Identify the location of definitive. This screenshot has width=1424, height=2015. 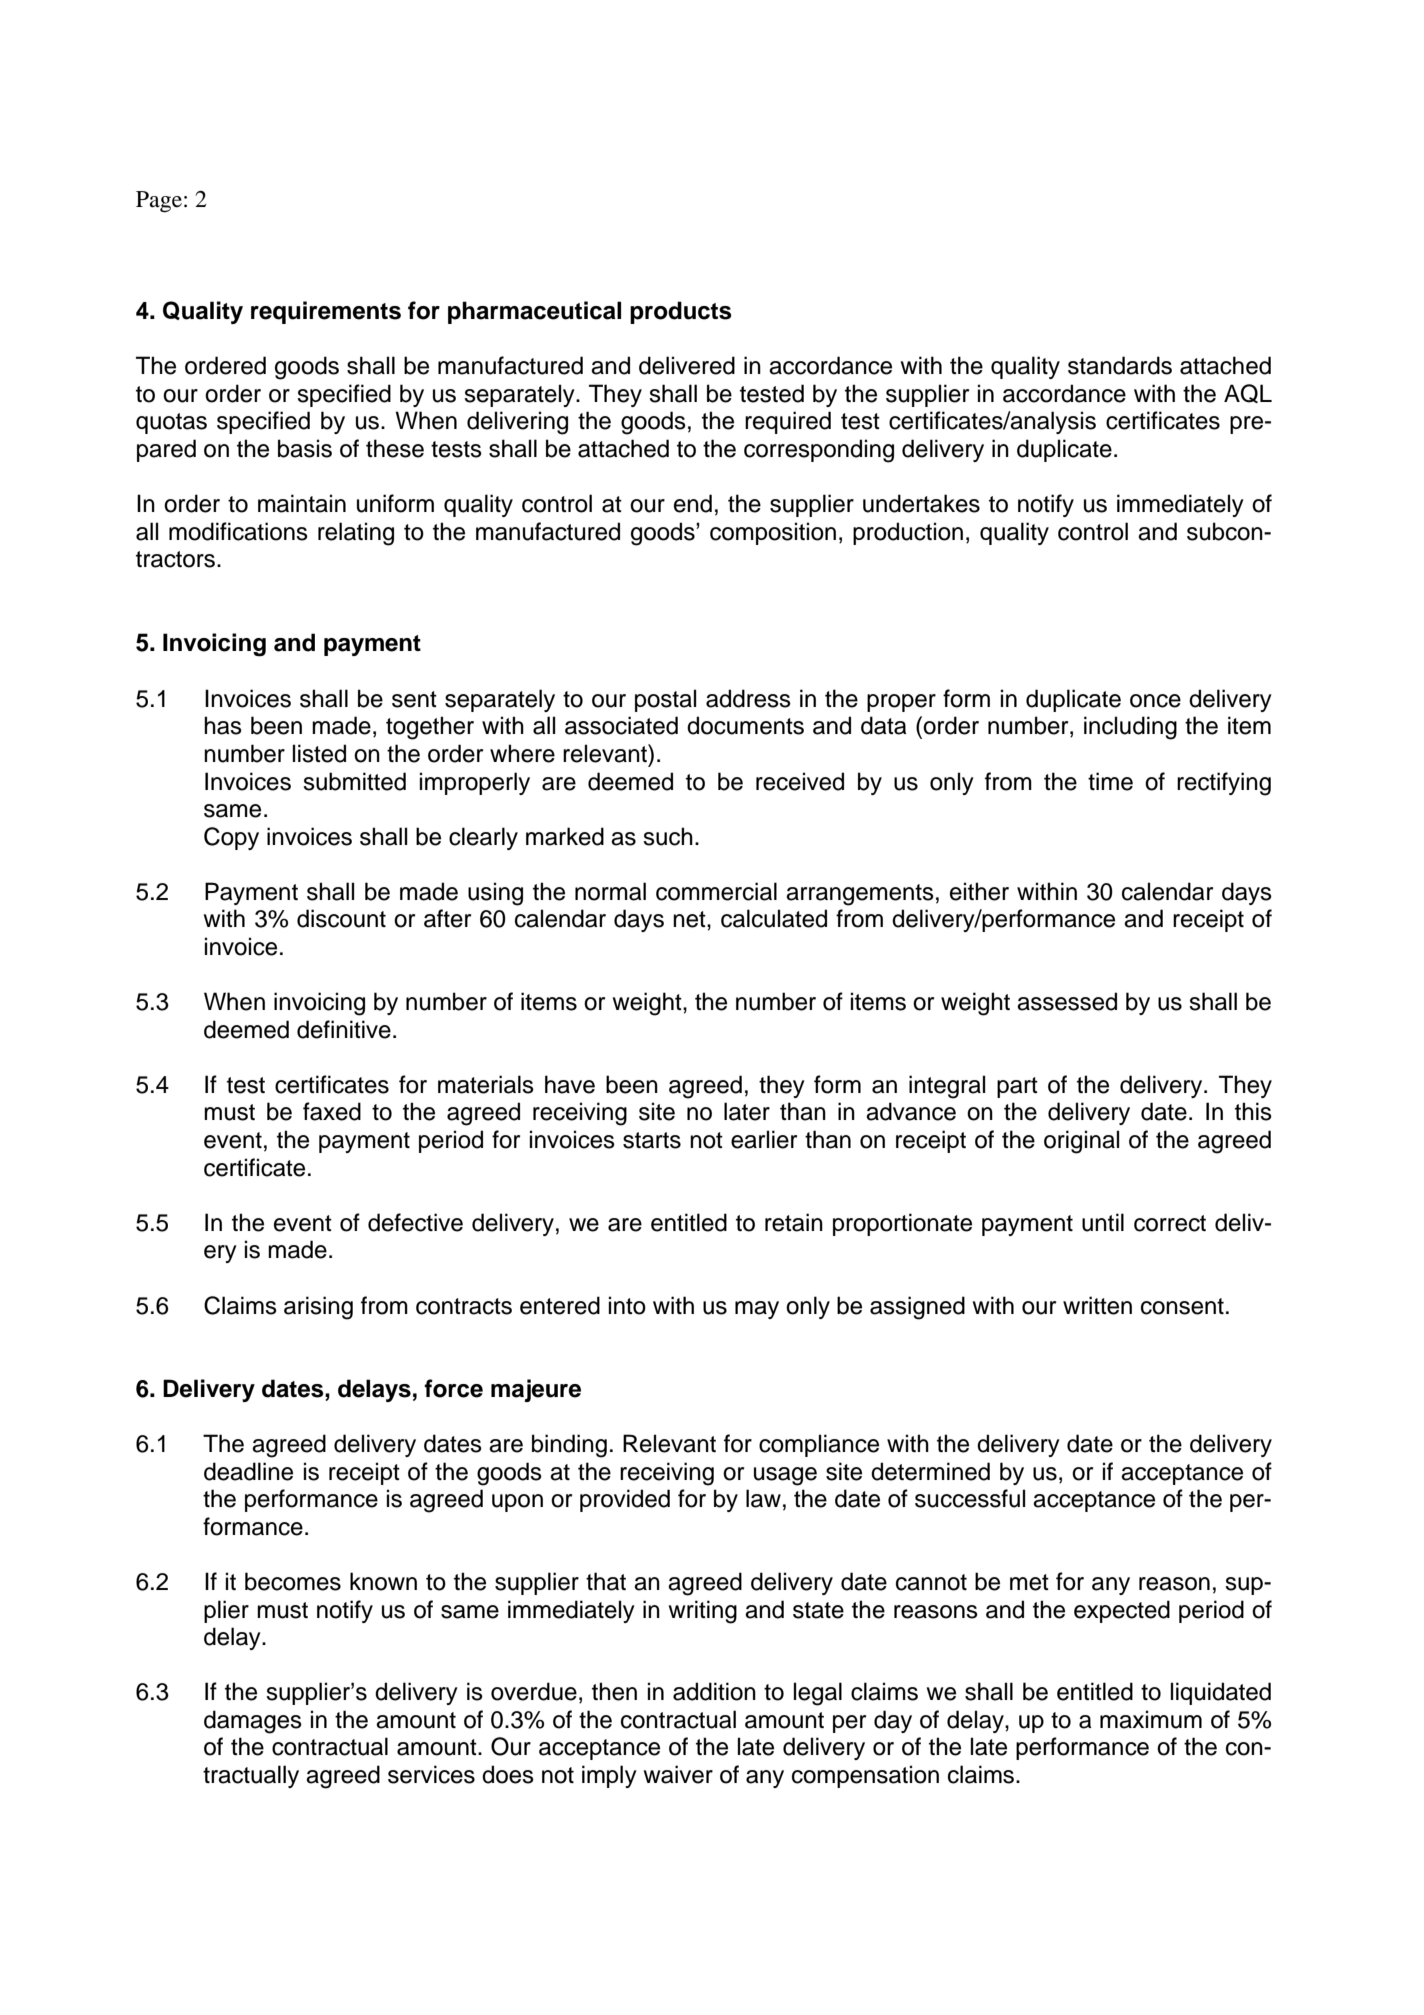
(344, 1029).
